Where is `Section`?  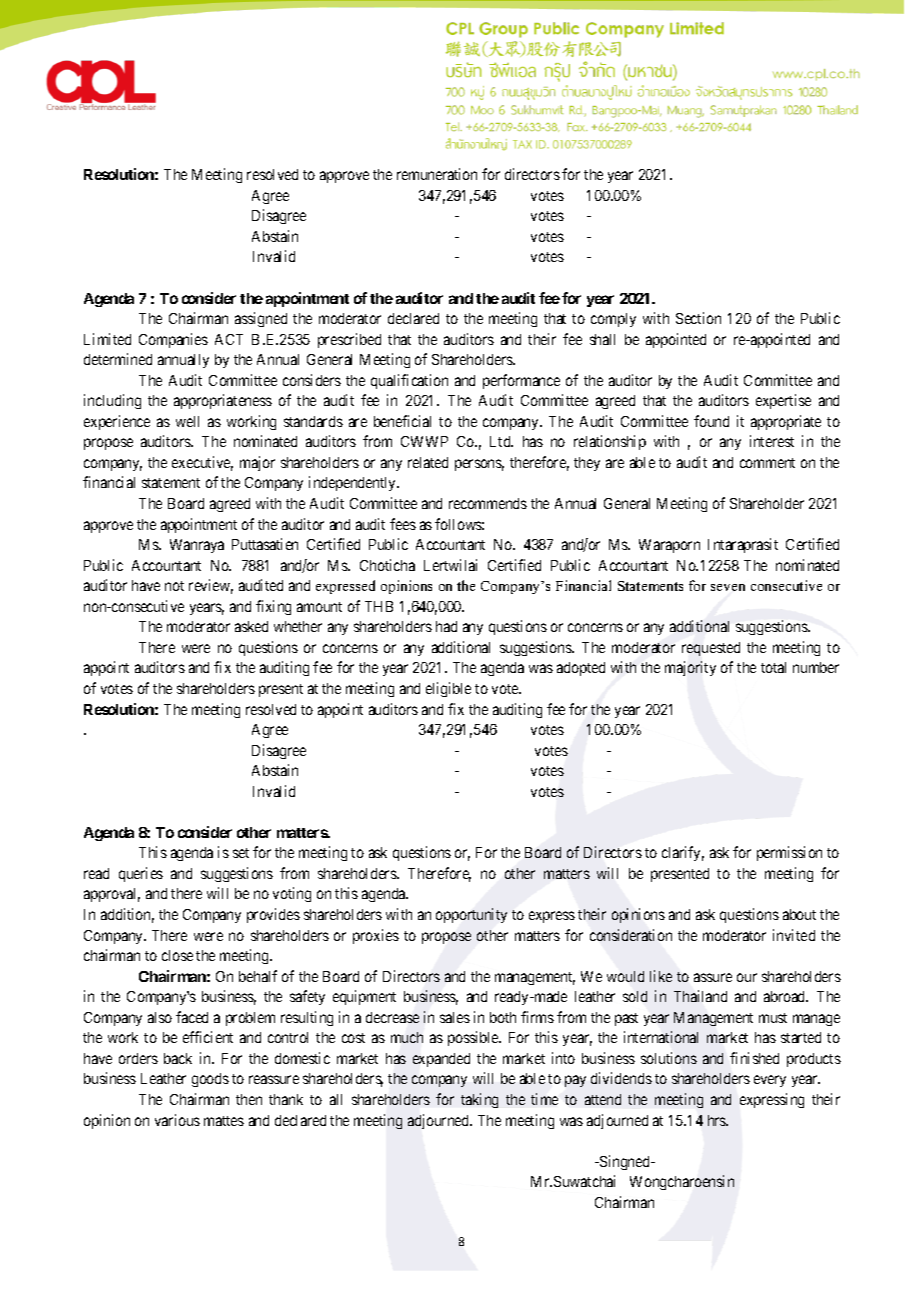 Section is located at coordinates (698, 318).
